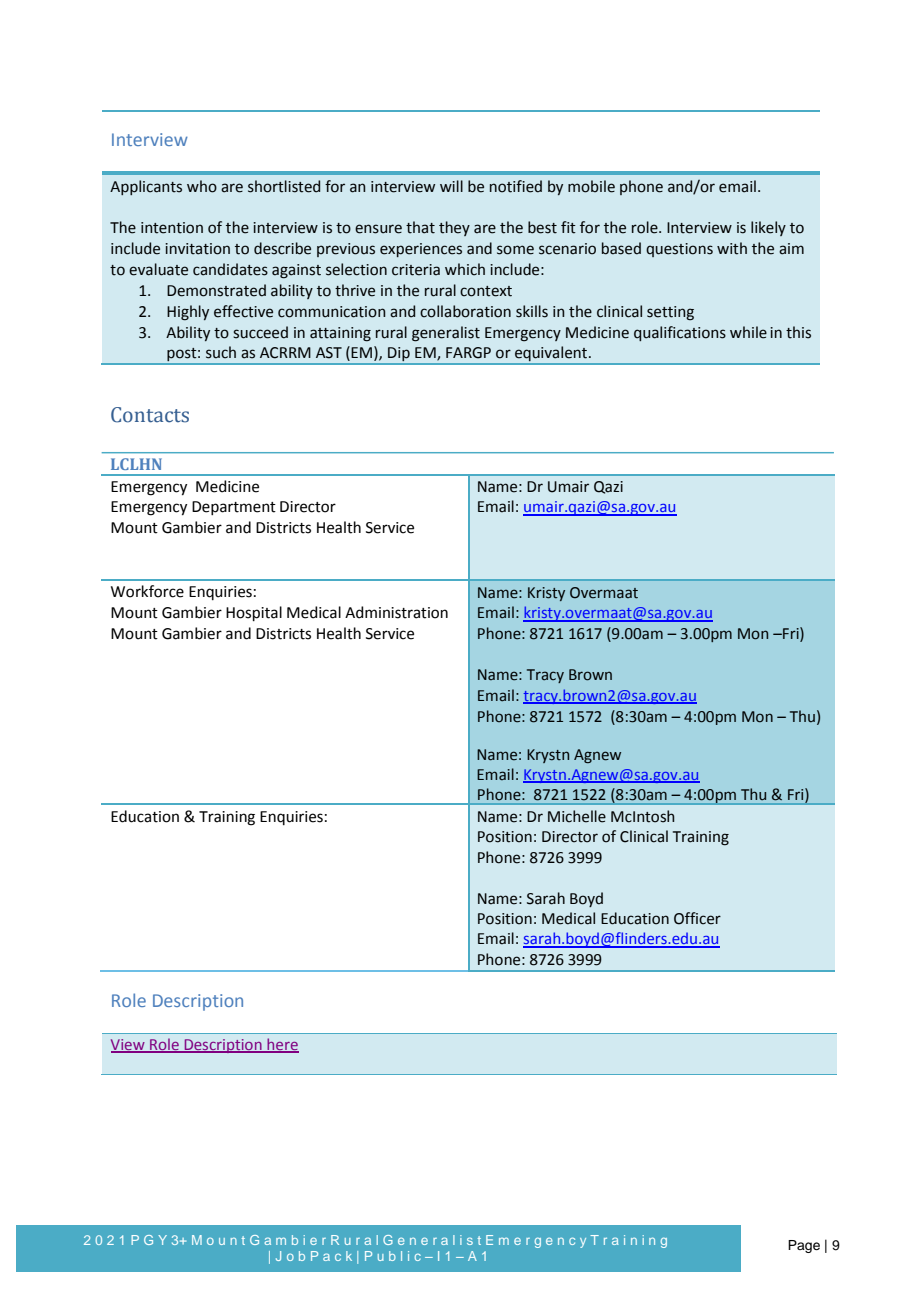  Describe the element at coordinates (454, 228) in the page. I see `they` at that location.
